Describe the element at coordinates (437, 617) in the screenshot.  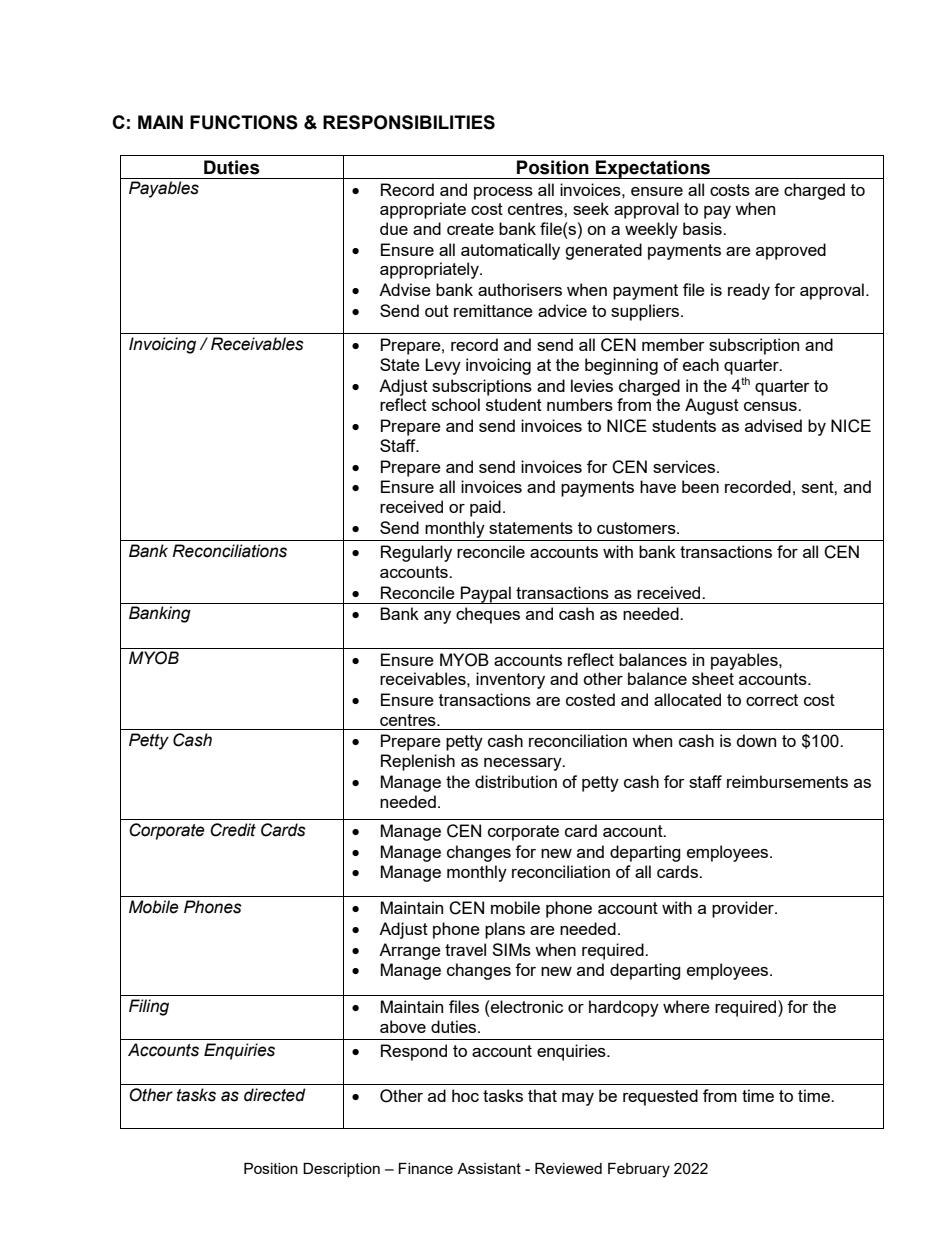
I see `any` at that location.
